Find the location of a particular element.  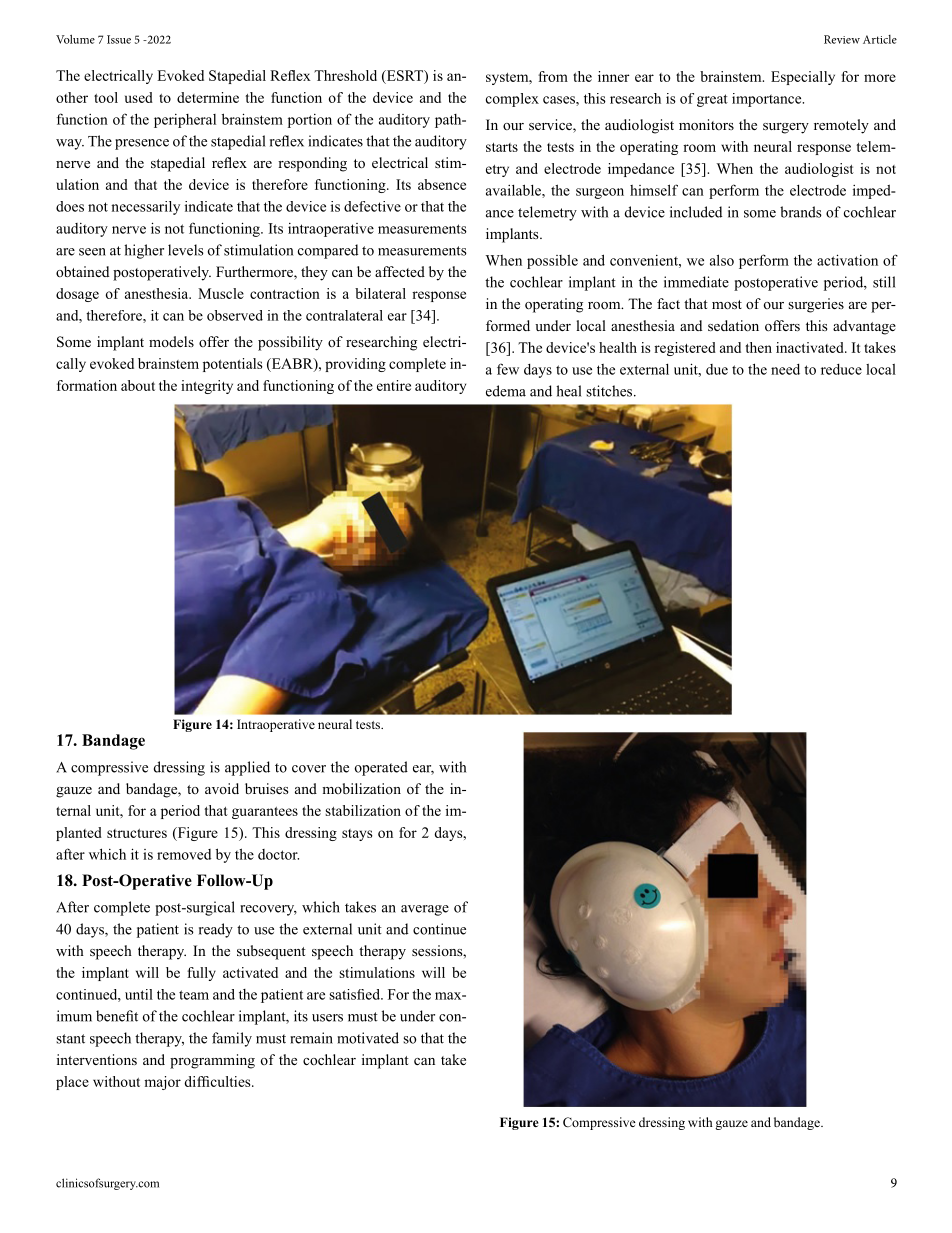

models is located at coordinates (171, 341).
